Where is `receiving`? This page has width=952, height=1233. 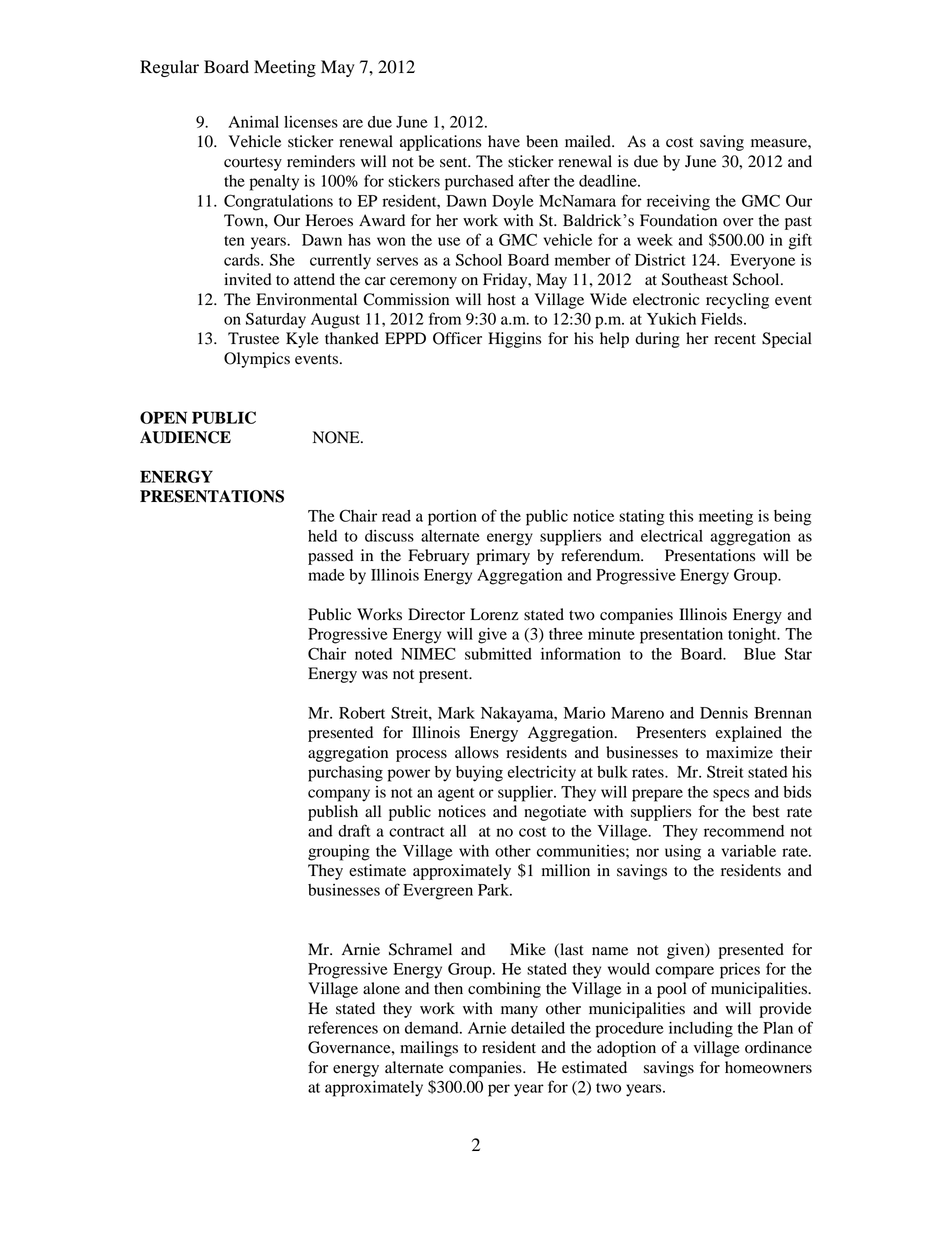 receiving is located at coordinates (678, 203).
